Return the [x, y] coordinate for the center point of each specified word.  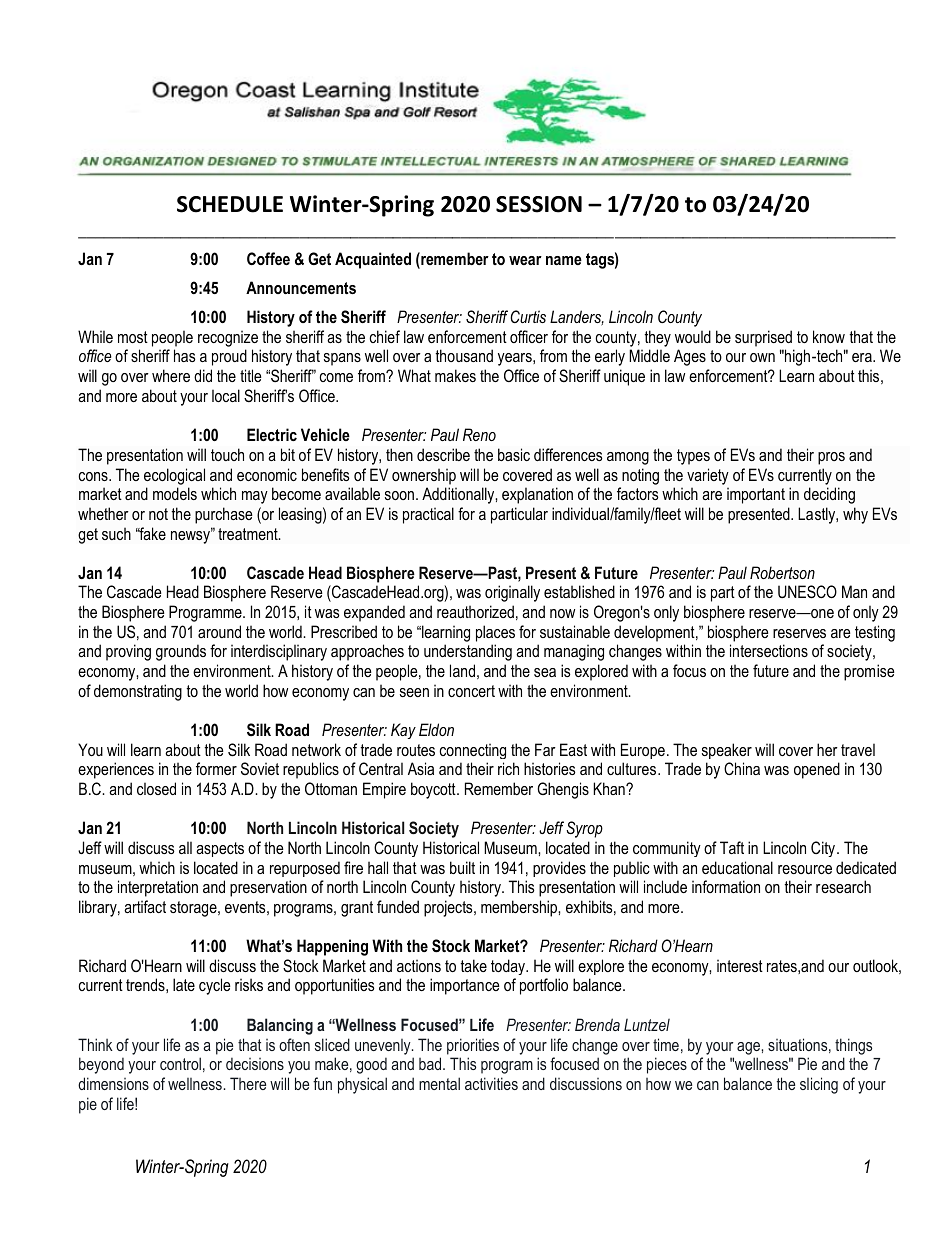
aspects [220, 849]
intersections [769, 650]
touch [227, 454]
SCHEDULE [230, 204]
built [462, 867]
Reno [479, 434]
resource [805, 869]
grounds [181, 652]
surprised [763, 338]
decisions [255, 1064]
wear [525, 260]
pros [831, 458]
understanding [468, 652]
